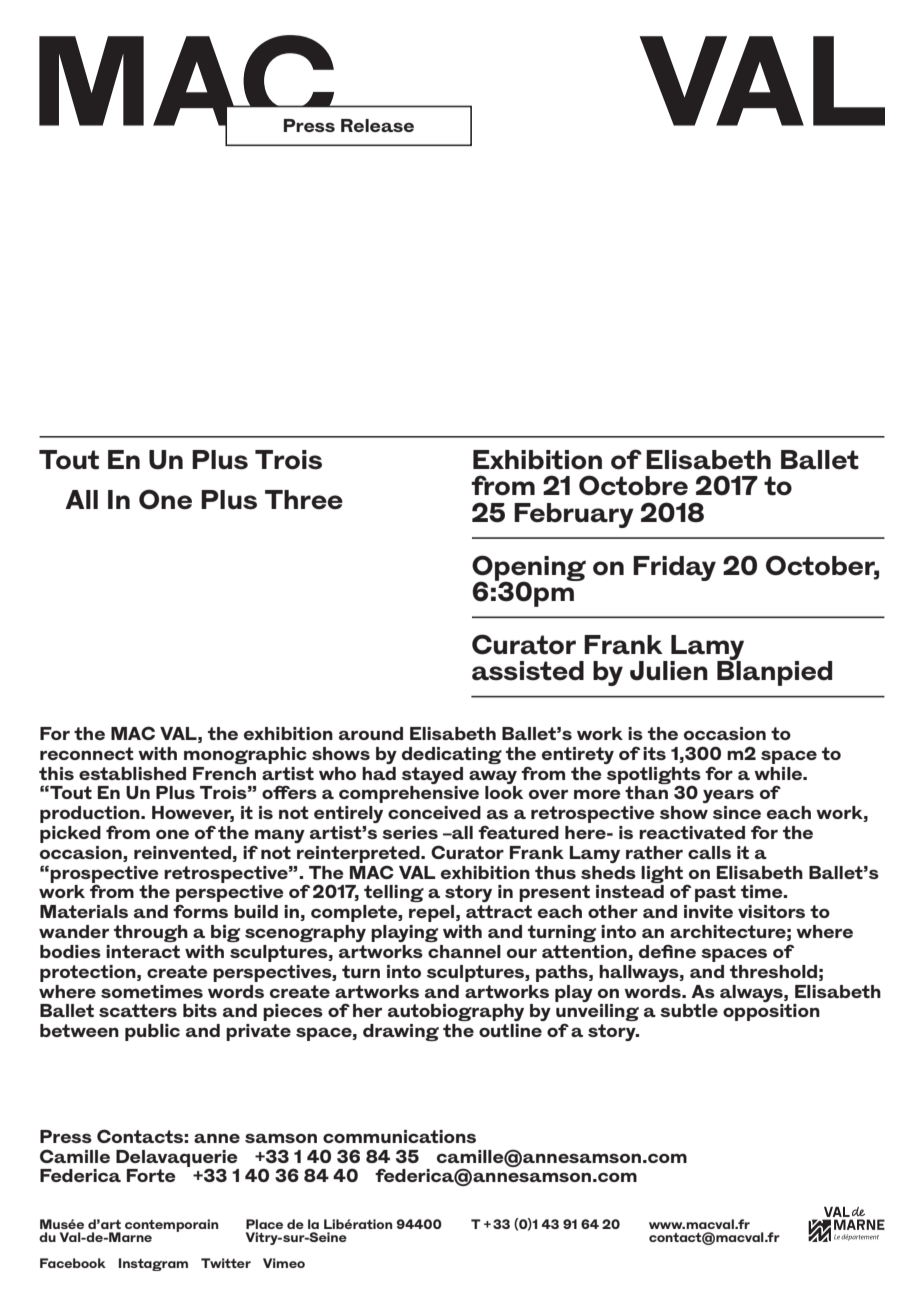  I want to click on Friday, so click(674, 568).
